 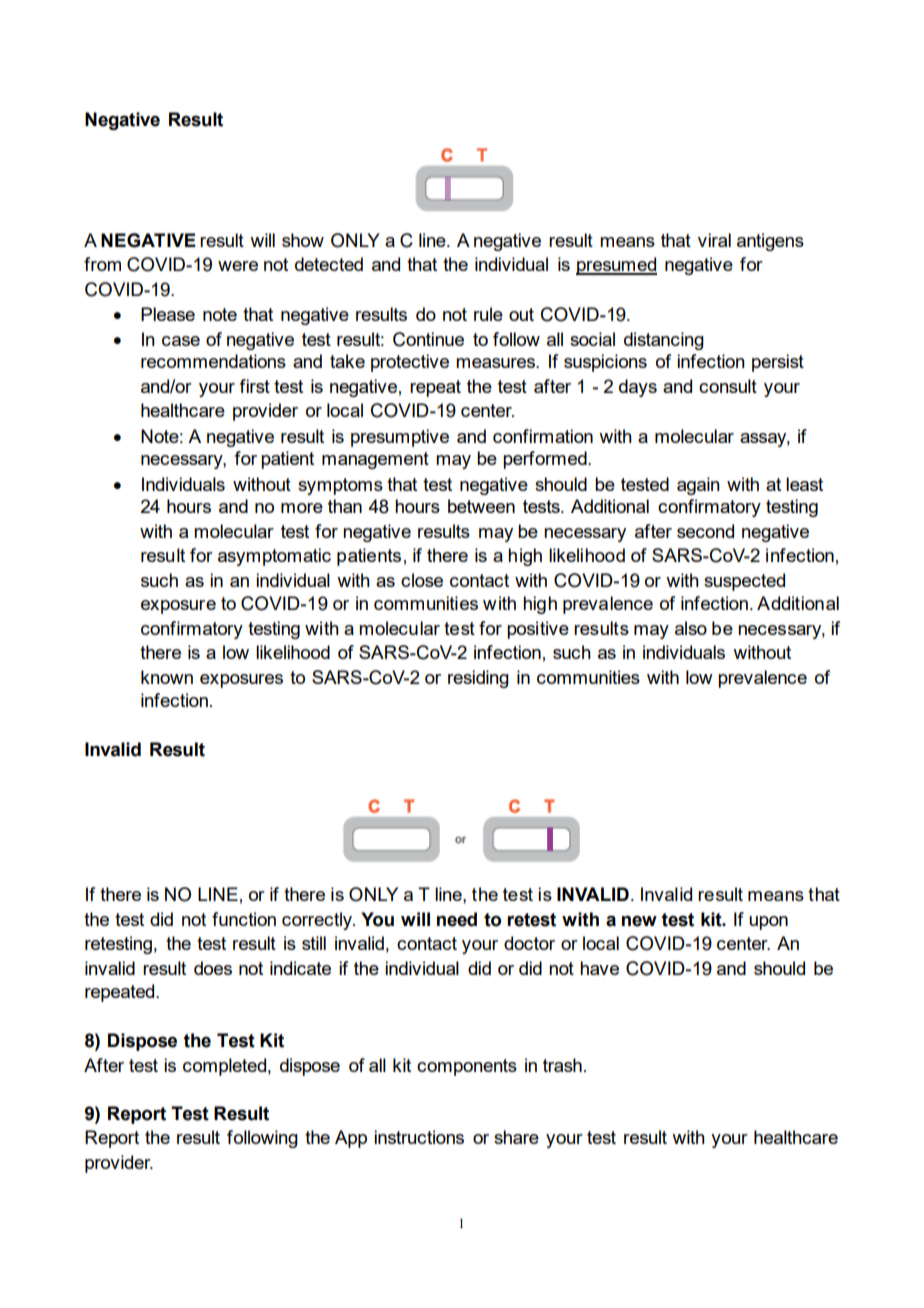 What do you see at coordinates (714, 240) in the screenshot?
I see `viral` at bounding box center [714, 240].
